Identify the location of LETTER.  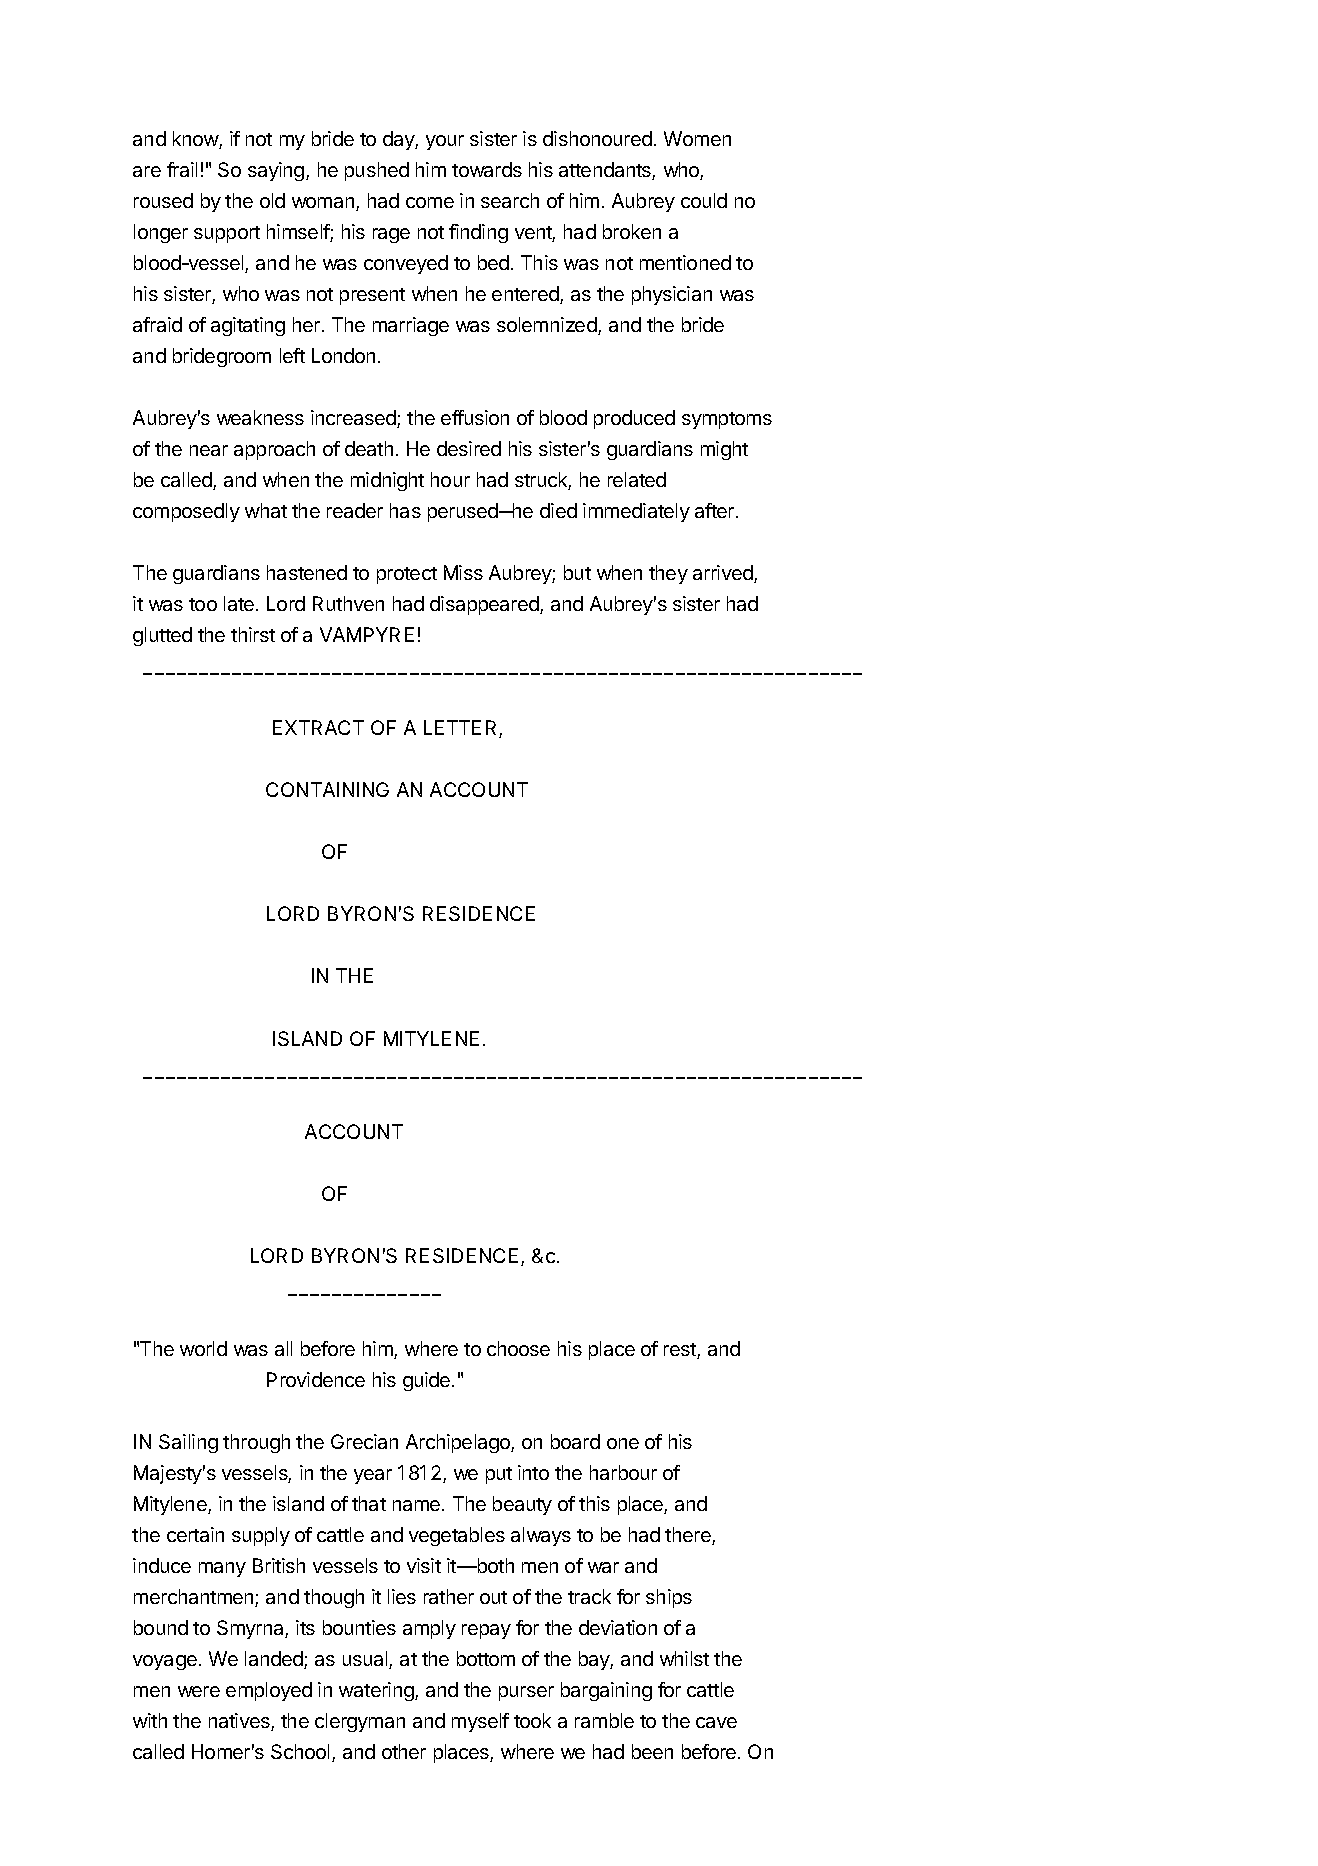
(462, 729).
